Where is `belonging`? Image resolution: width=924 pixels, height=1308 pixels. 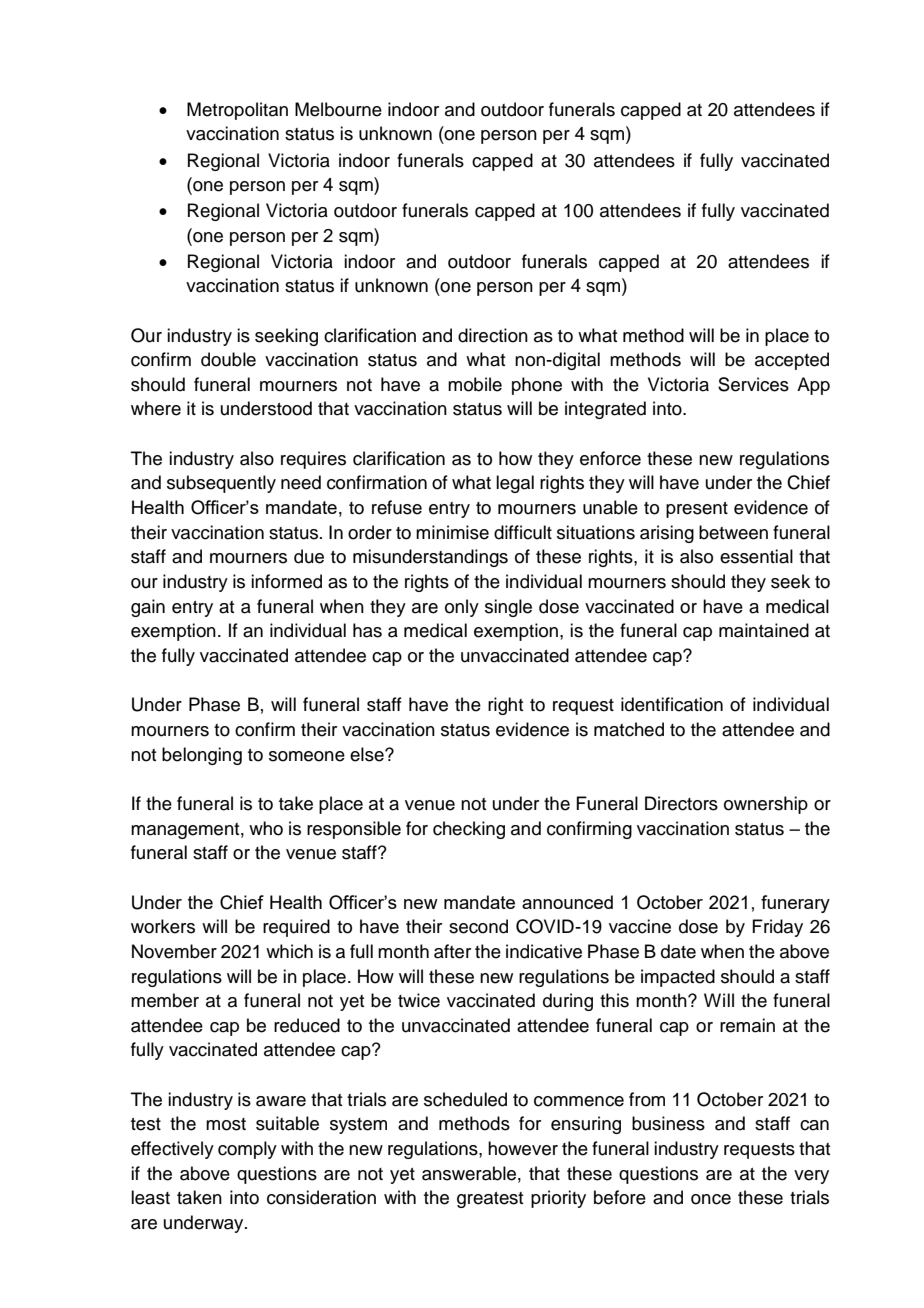
belonging is located at coordinates (202, 756).
